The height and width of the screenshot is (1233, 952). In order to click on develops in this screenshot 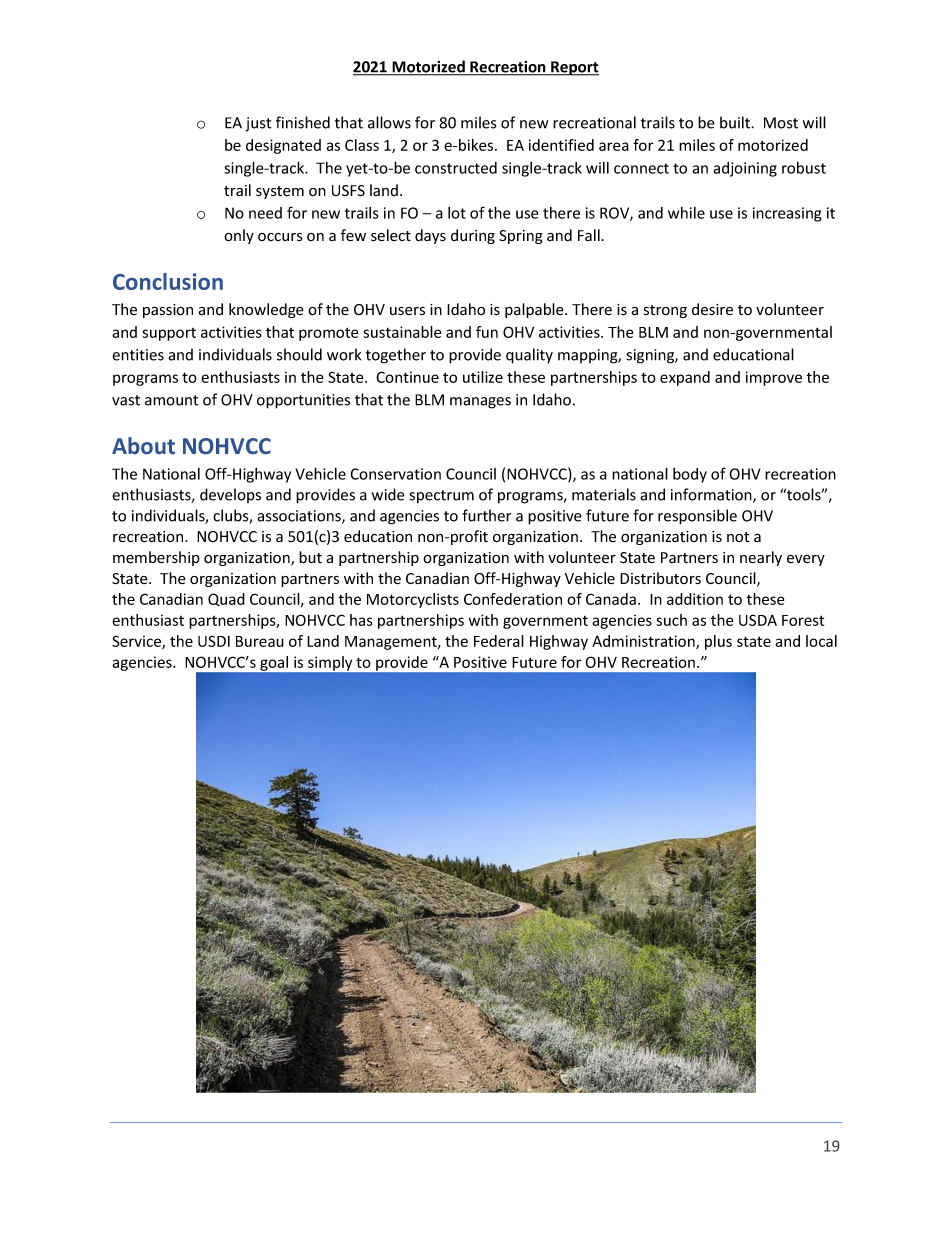, I will do `click(230, 495)`.
